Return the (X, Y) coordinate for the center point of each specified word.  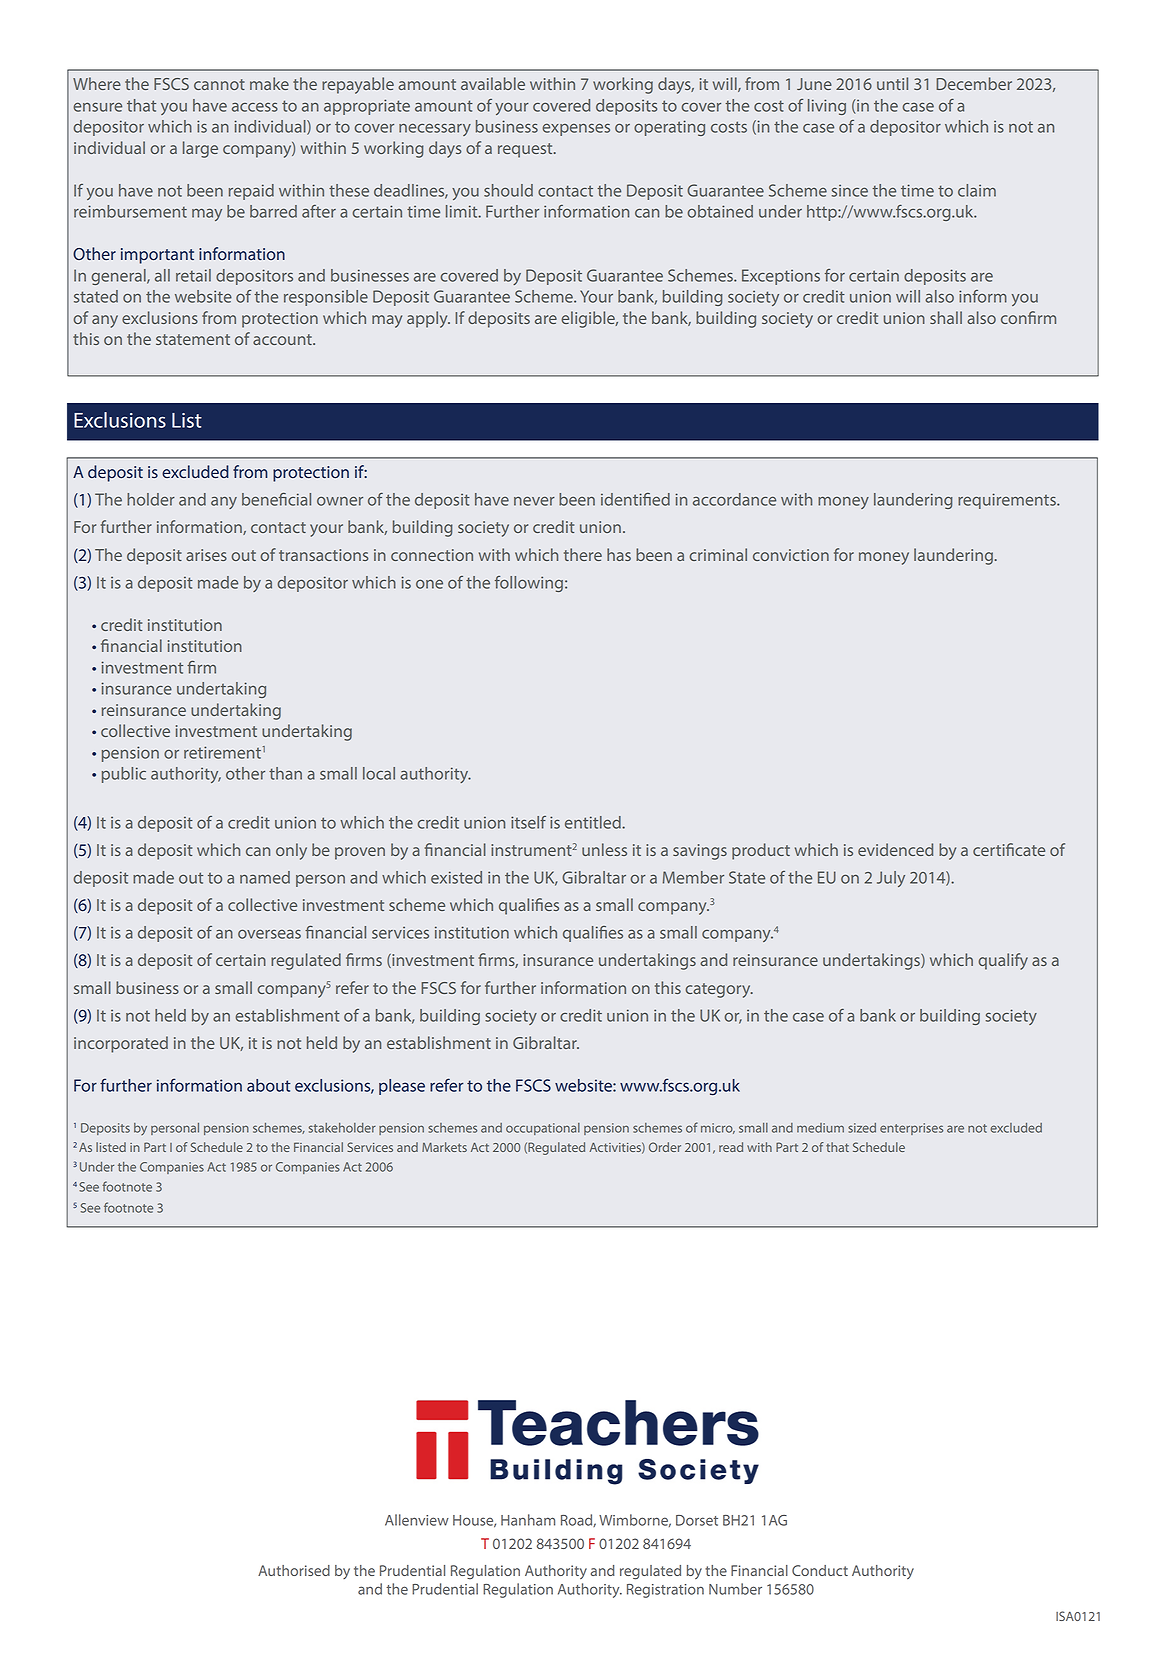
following (529, 584)
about (269, 1085)
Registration (665, 1591)
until (892, 83)
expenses (576, 130)
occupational (543, 1129)
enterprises (911, 1129)
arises (206, 555)
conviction (791, 555)
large (200, 149)
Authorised (294, 1570)
